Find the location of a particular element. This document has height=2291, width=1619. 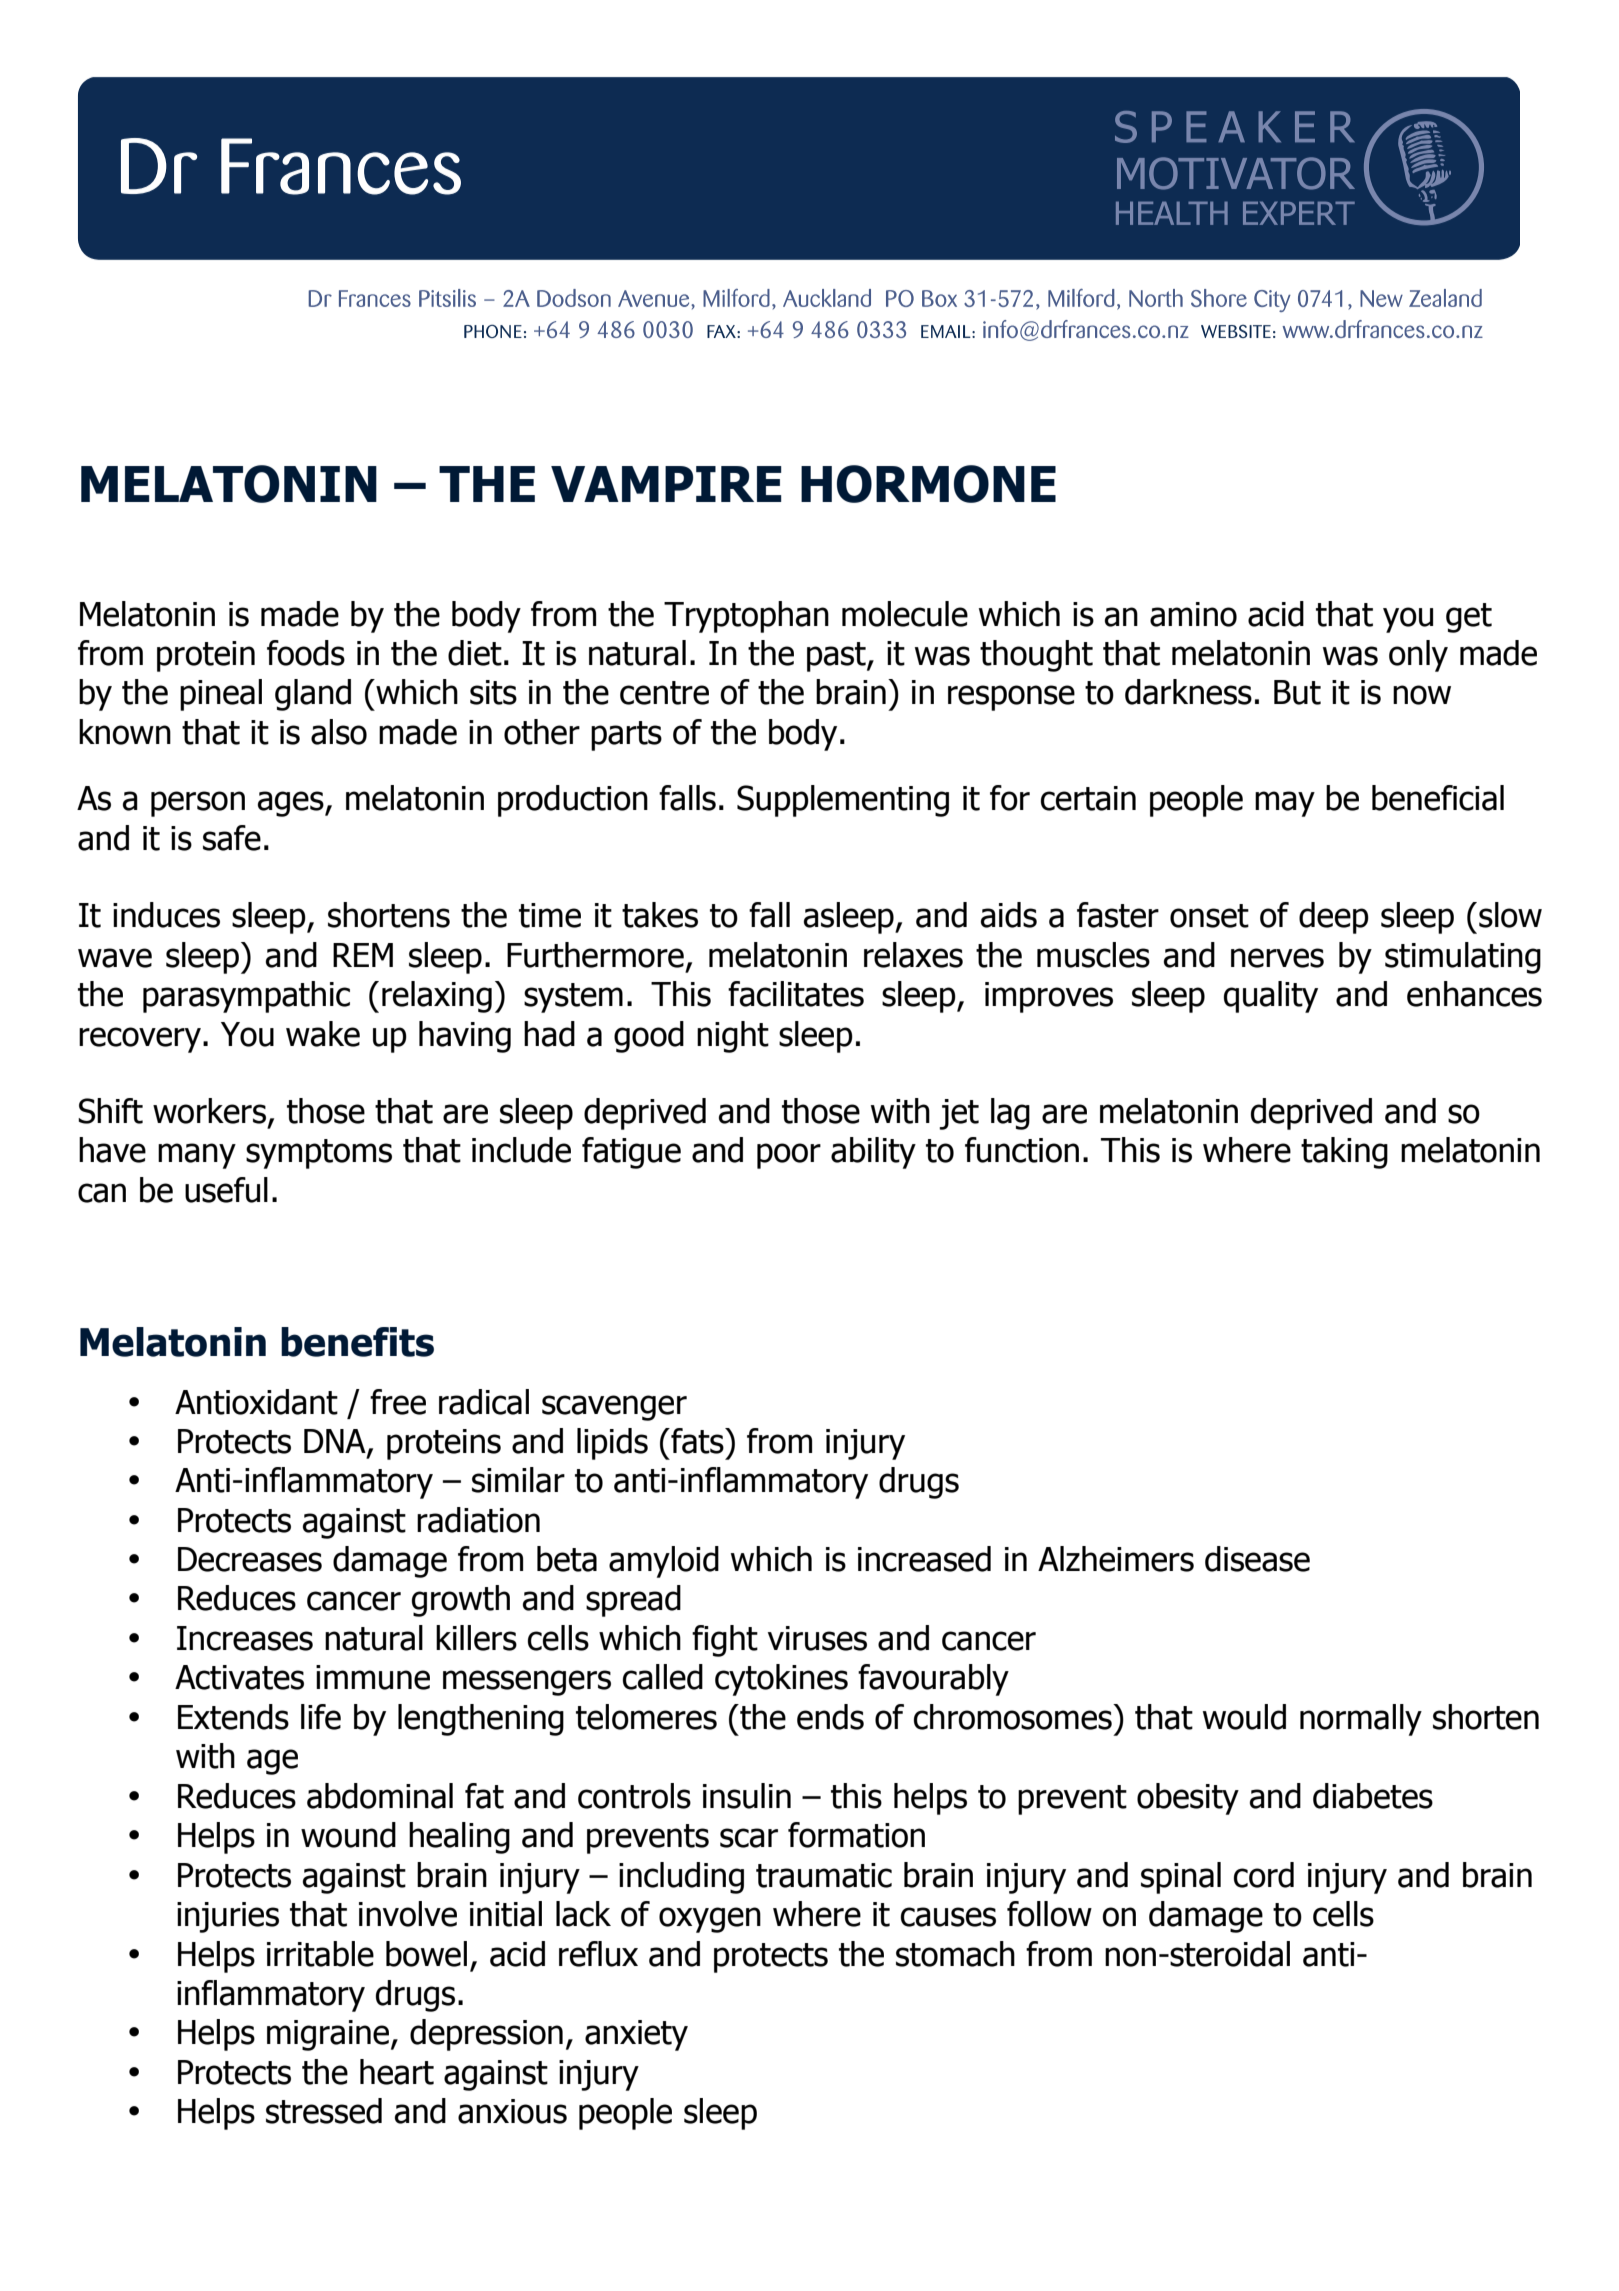

get is located at coordinates (1469, 618).
